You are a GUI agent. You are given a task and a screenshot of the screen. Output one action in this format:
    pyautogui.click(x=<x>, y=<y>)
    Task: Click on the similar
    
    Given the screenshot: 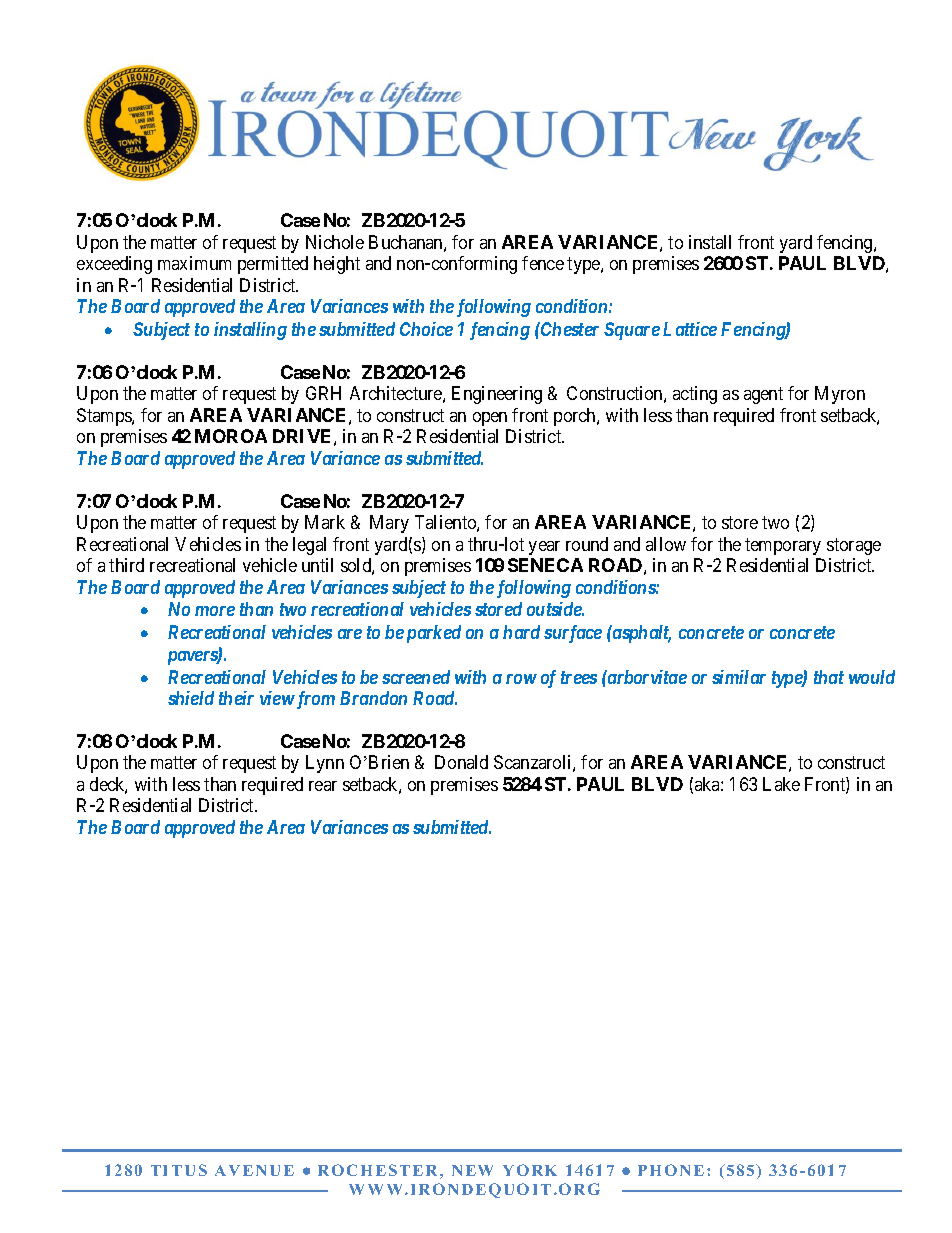 What is the action you would take?
    pyautogui.click(x=739, y=677)
